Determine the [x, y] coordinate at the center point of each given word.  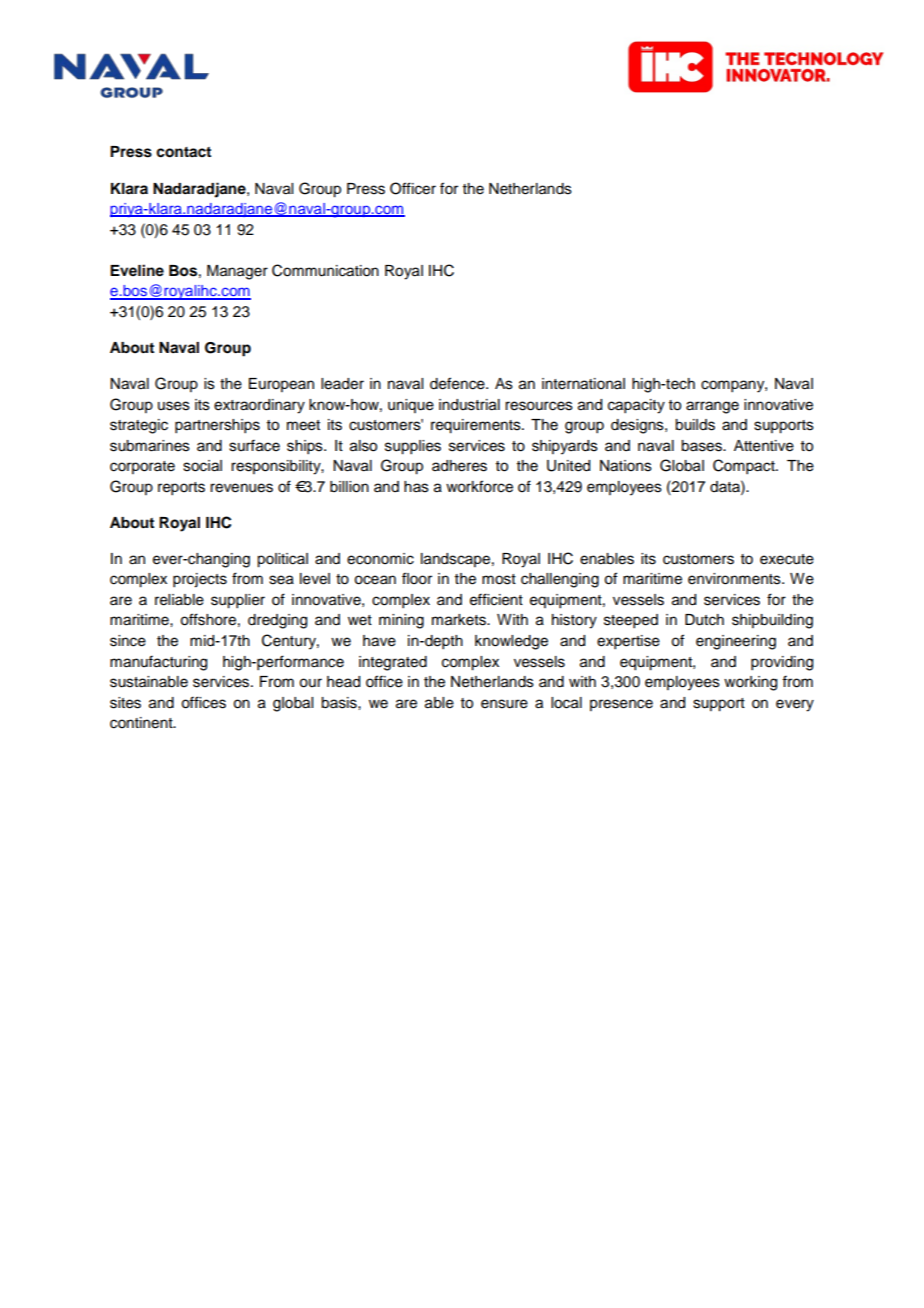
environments [735, 579]
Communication [325, 270]
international [583, 384]
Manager [237, 272]
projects [200, 580]
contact [183, 152]
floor [417, 578]
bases [702, 446]
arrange [712, 407]
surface [254, 445]
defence [458, 383]
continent [142, 723]
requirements [477, 426]
